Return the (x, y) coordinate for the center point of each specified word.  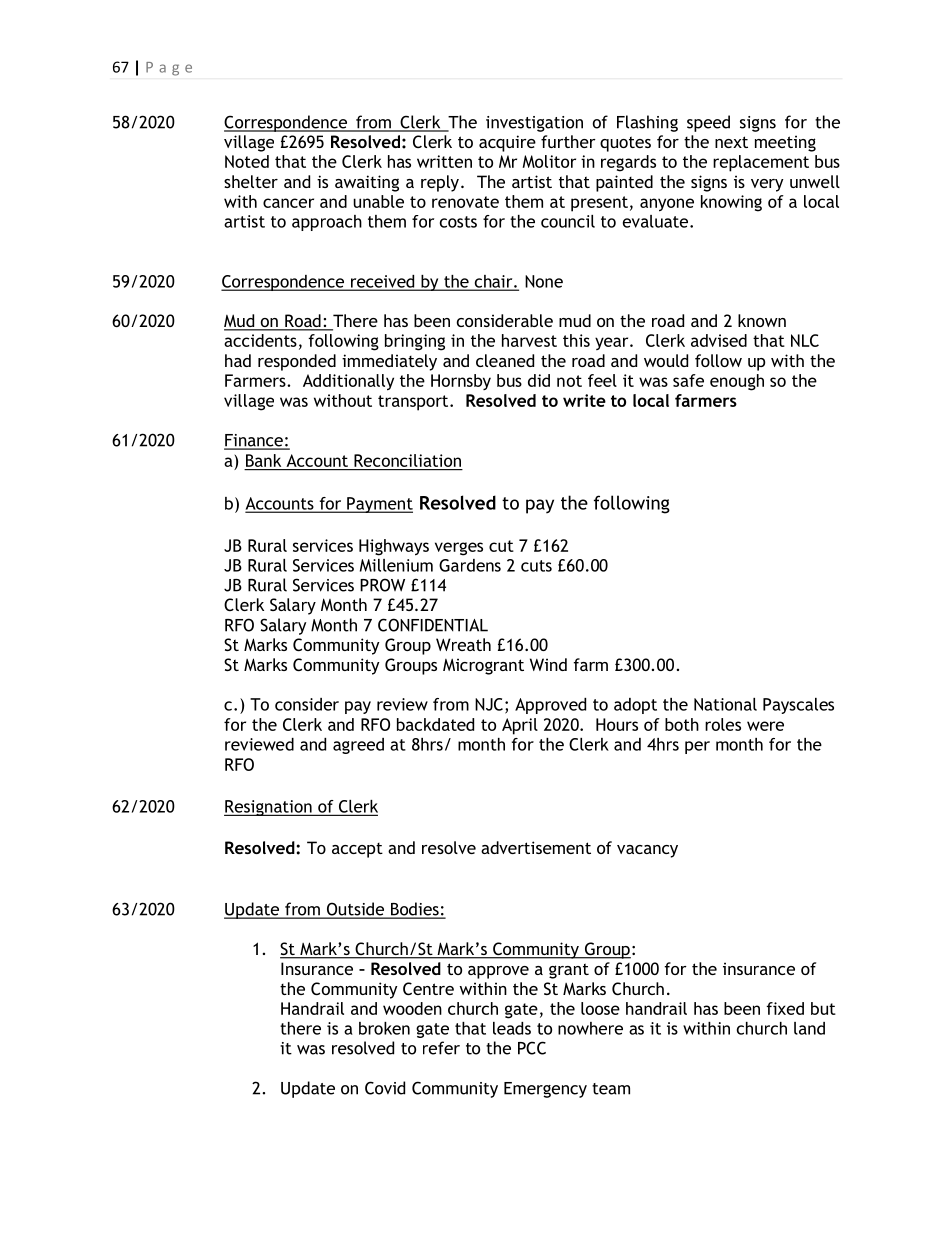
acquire (507, 143)
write (584, 400)
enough (737, 382)
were (765, 726)
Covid (385, 1088)
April (520, 726)
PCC (532, 1048)
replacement (761, 163)
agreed (358, 746)
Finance (254, 441)
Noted (247, 161)
